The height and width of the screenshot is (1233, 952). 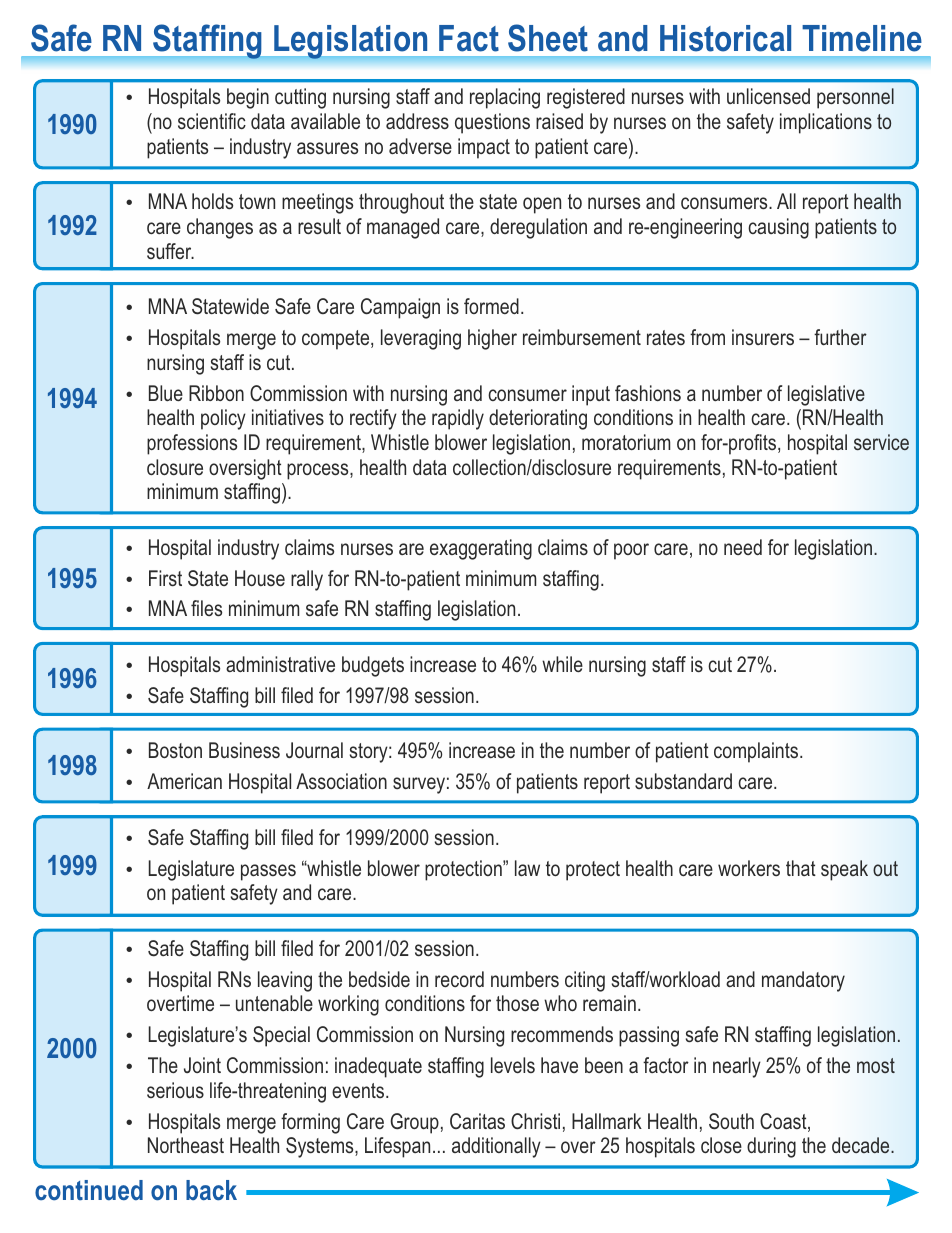 What do you see at coordinates (481, 549) in the screenshot?
I see `exaggerating` at bounding box center [481, 549].
